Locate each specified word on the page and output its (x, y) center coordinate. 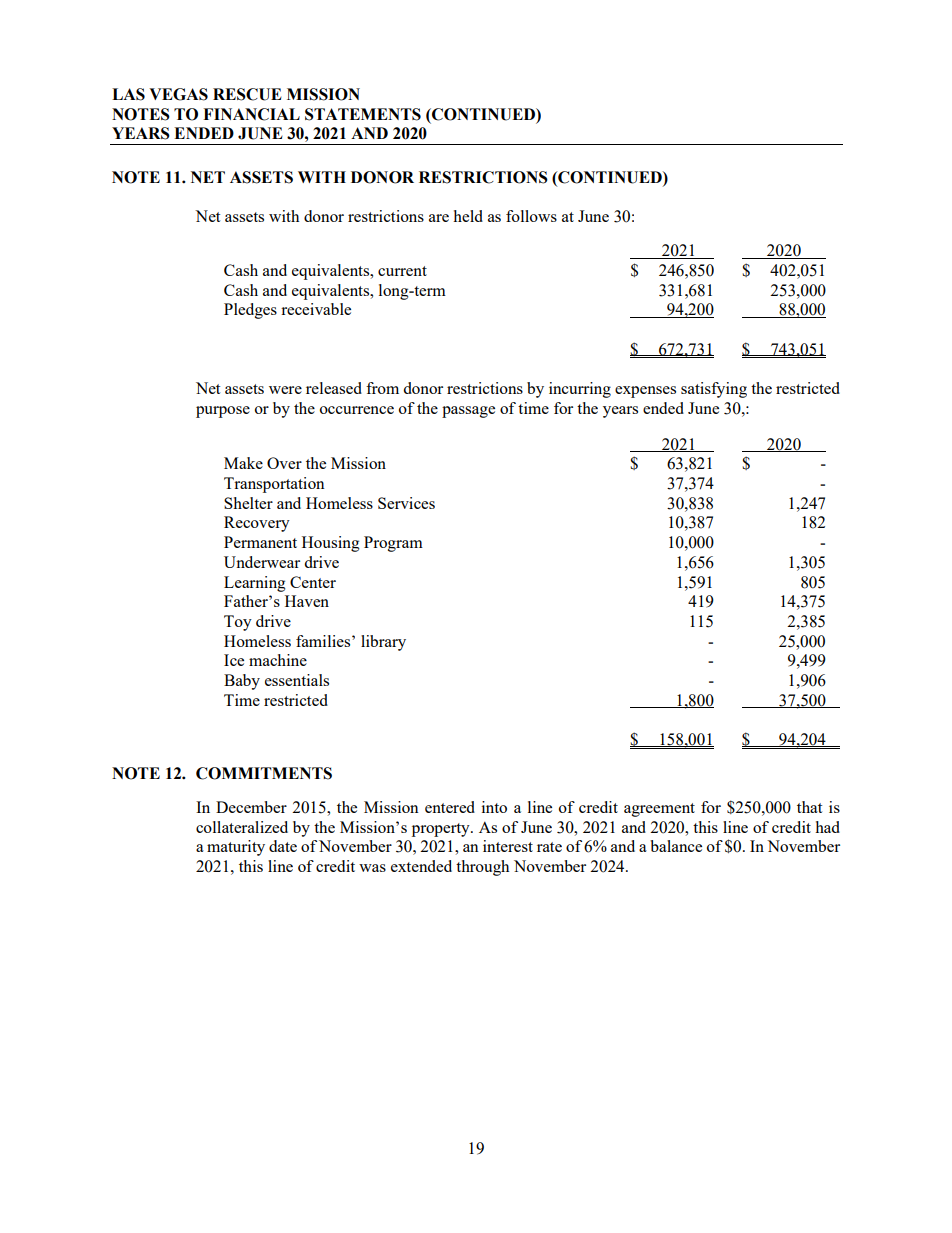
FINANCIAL (251, 114)
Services (406, 503)
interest (508, 846)
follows (531, 216)
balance (676, 846)
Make (243, 463)
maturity (236, 848)
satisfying (714, 390)
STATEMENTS (363, 114)
